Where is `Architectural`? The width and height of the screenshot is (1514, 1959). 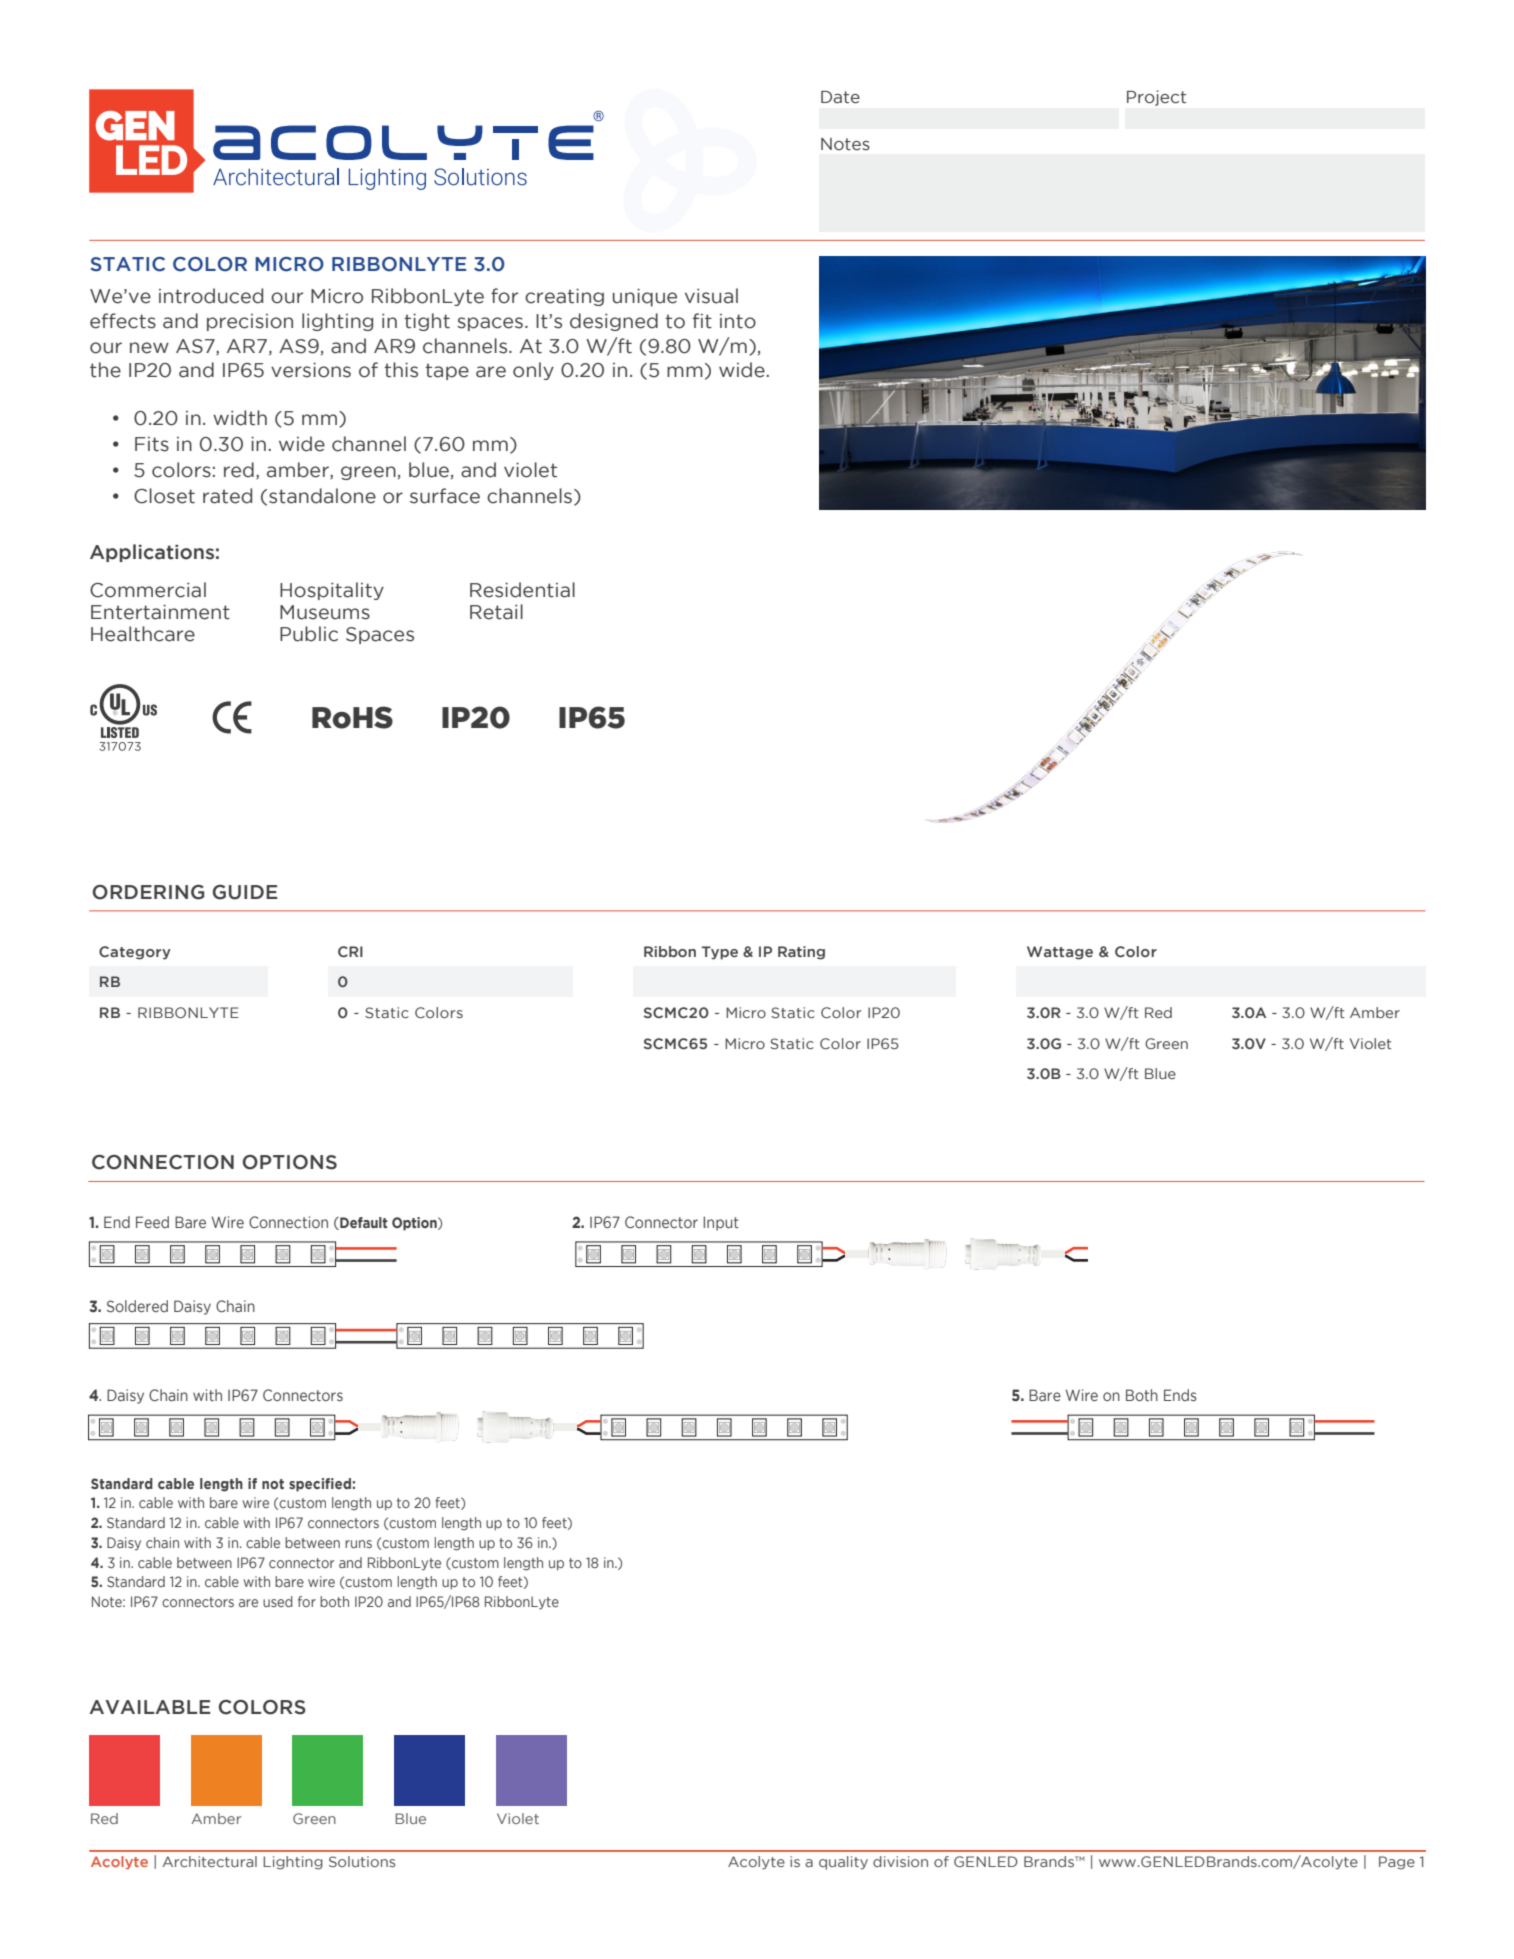 Architectural is located at coordinates (209, 1861).
